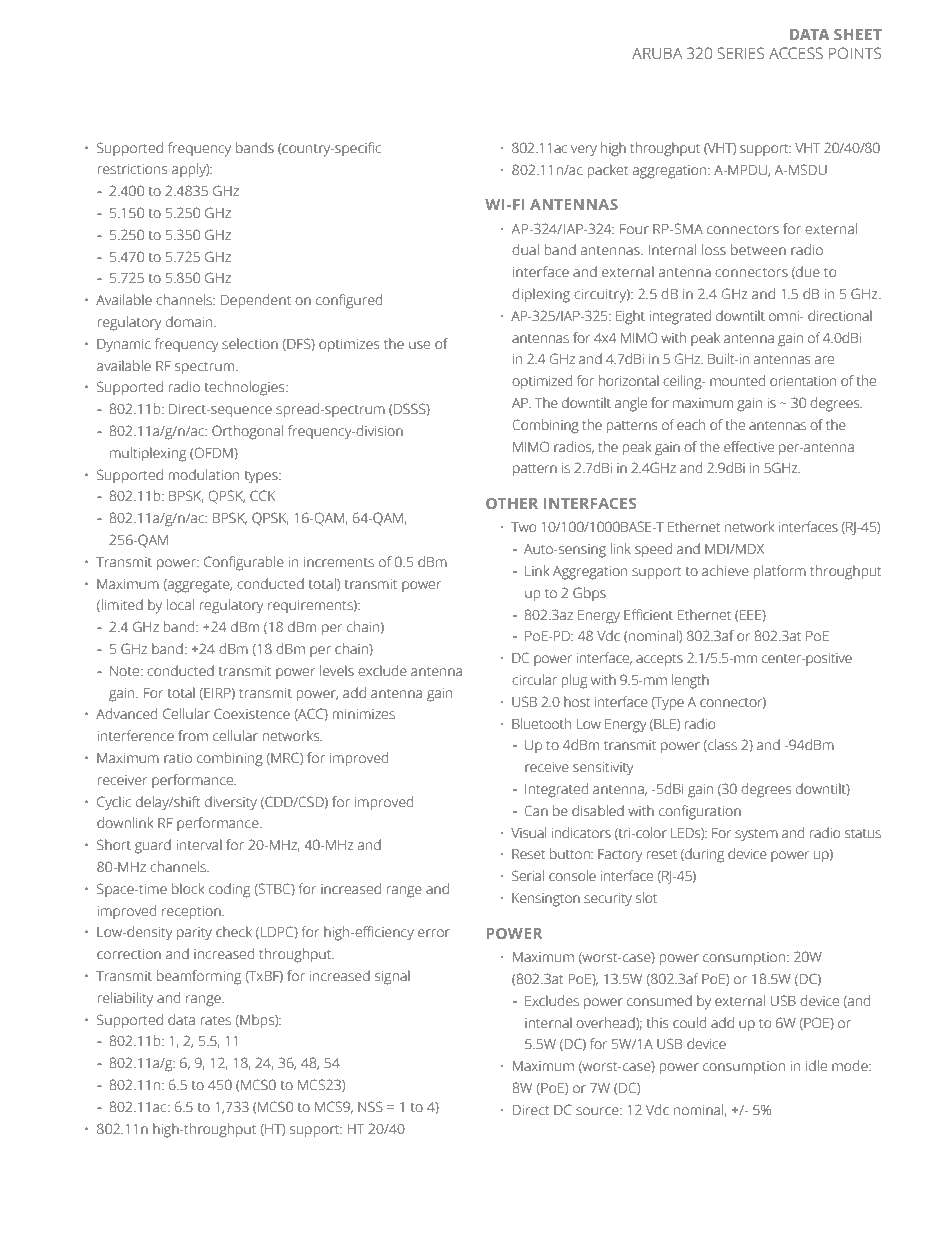  Describe the element at coordinates (133, 169) in the screenshot. I see `restrictions` at that location.
